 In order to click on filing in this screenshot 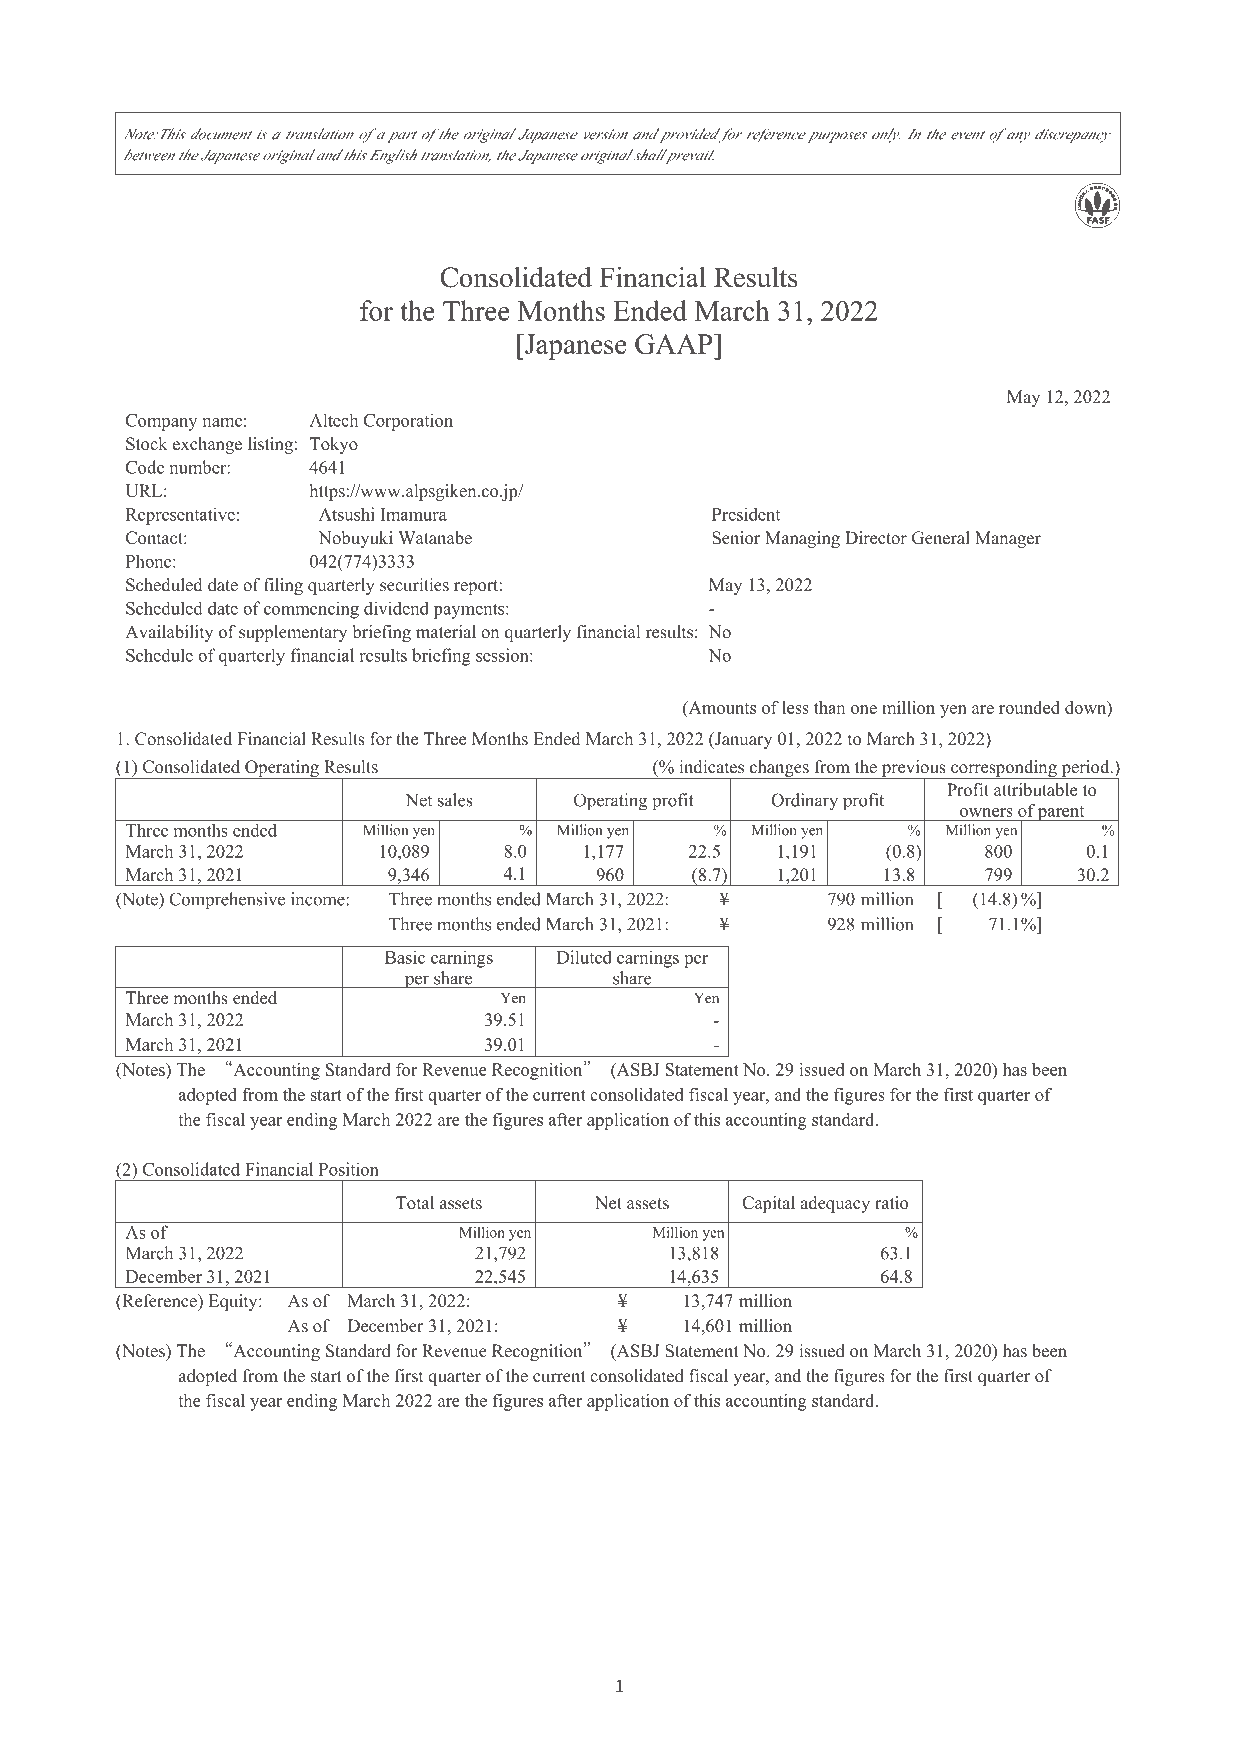, I will do `click(283, 586)`.
